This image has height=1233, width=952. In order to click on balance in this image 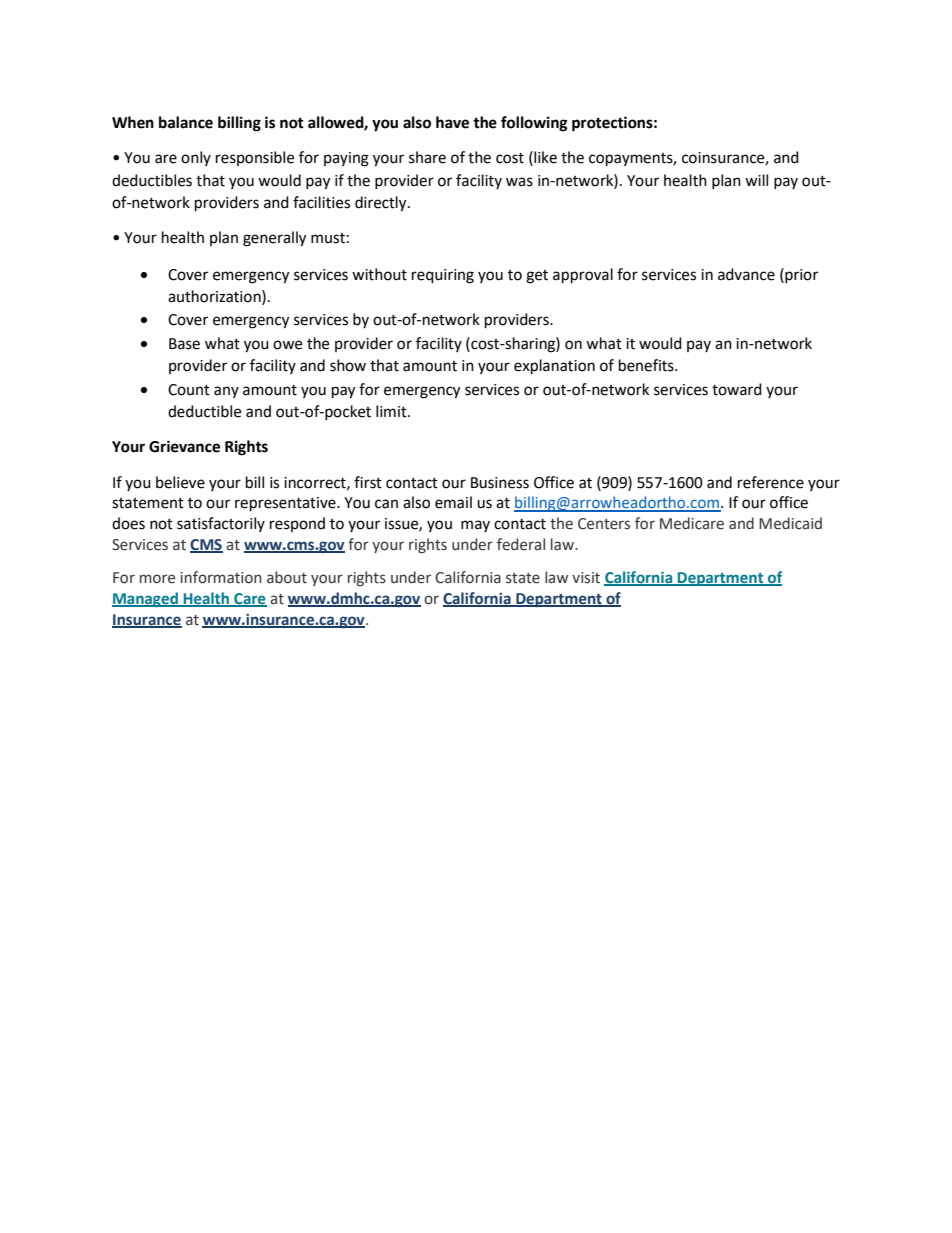, I will do `click(186, 122)`.
